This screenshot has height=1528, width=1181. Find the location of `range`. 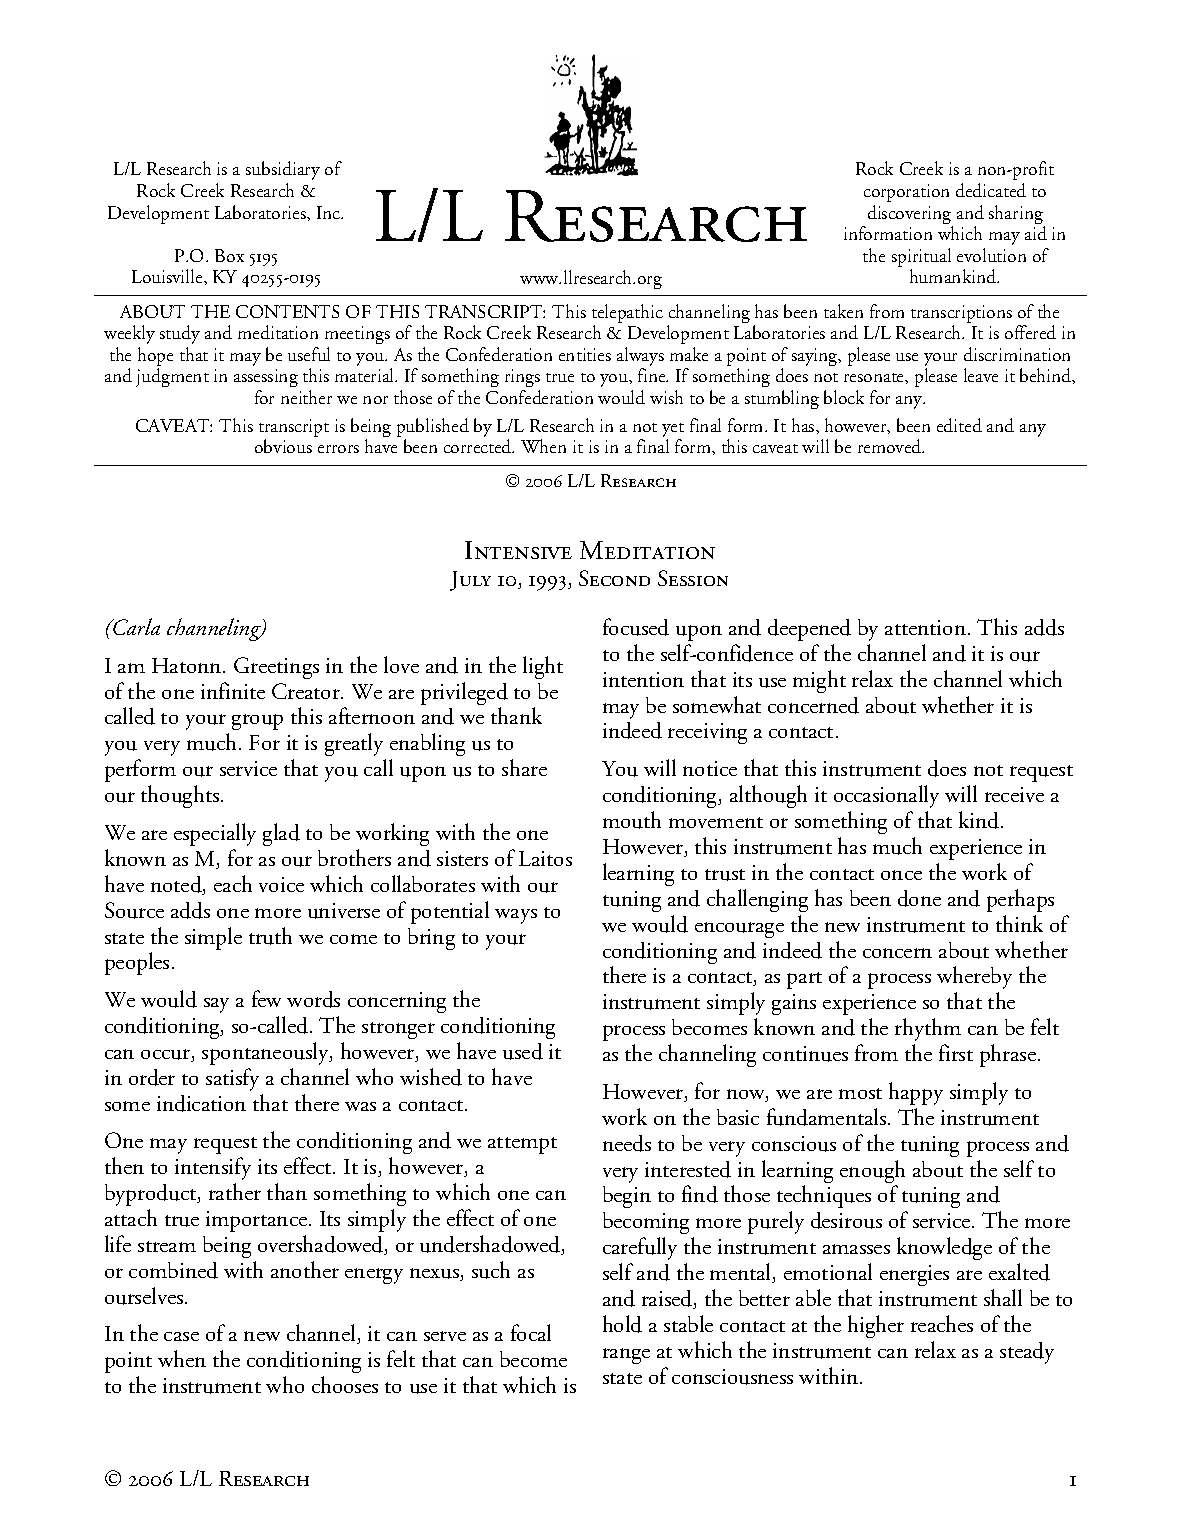

range is located at coordinates (626, 1356).
